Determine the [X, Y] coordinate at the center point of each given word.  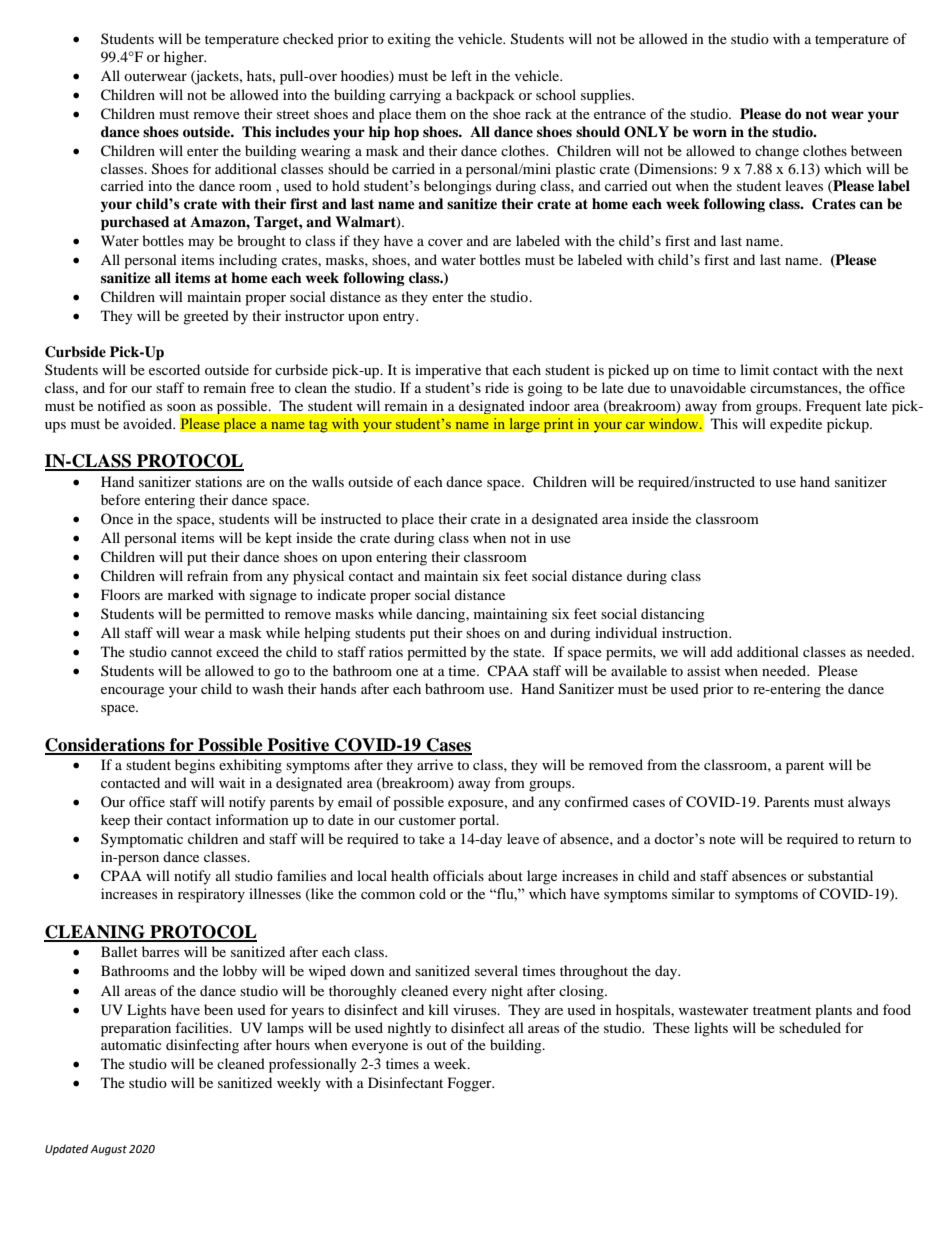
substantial [840, 875]
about [505, 875]
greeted [206, 317]
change [777, 152]
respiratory [211, 895]
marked [191, 594]
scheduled [810, 1027]
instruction [696, 632]
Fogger [471, 1084]
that [497, 369]
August [108, 1150]
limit [754, 369]
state [528, 652]
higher [185, 58]
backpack [485, 96]
